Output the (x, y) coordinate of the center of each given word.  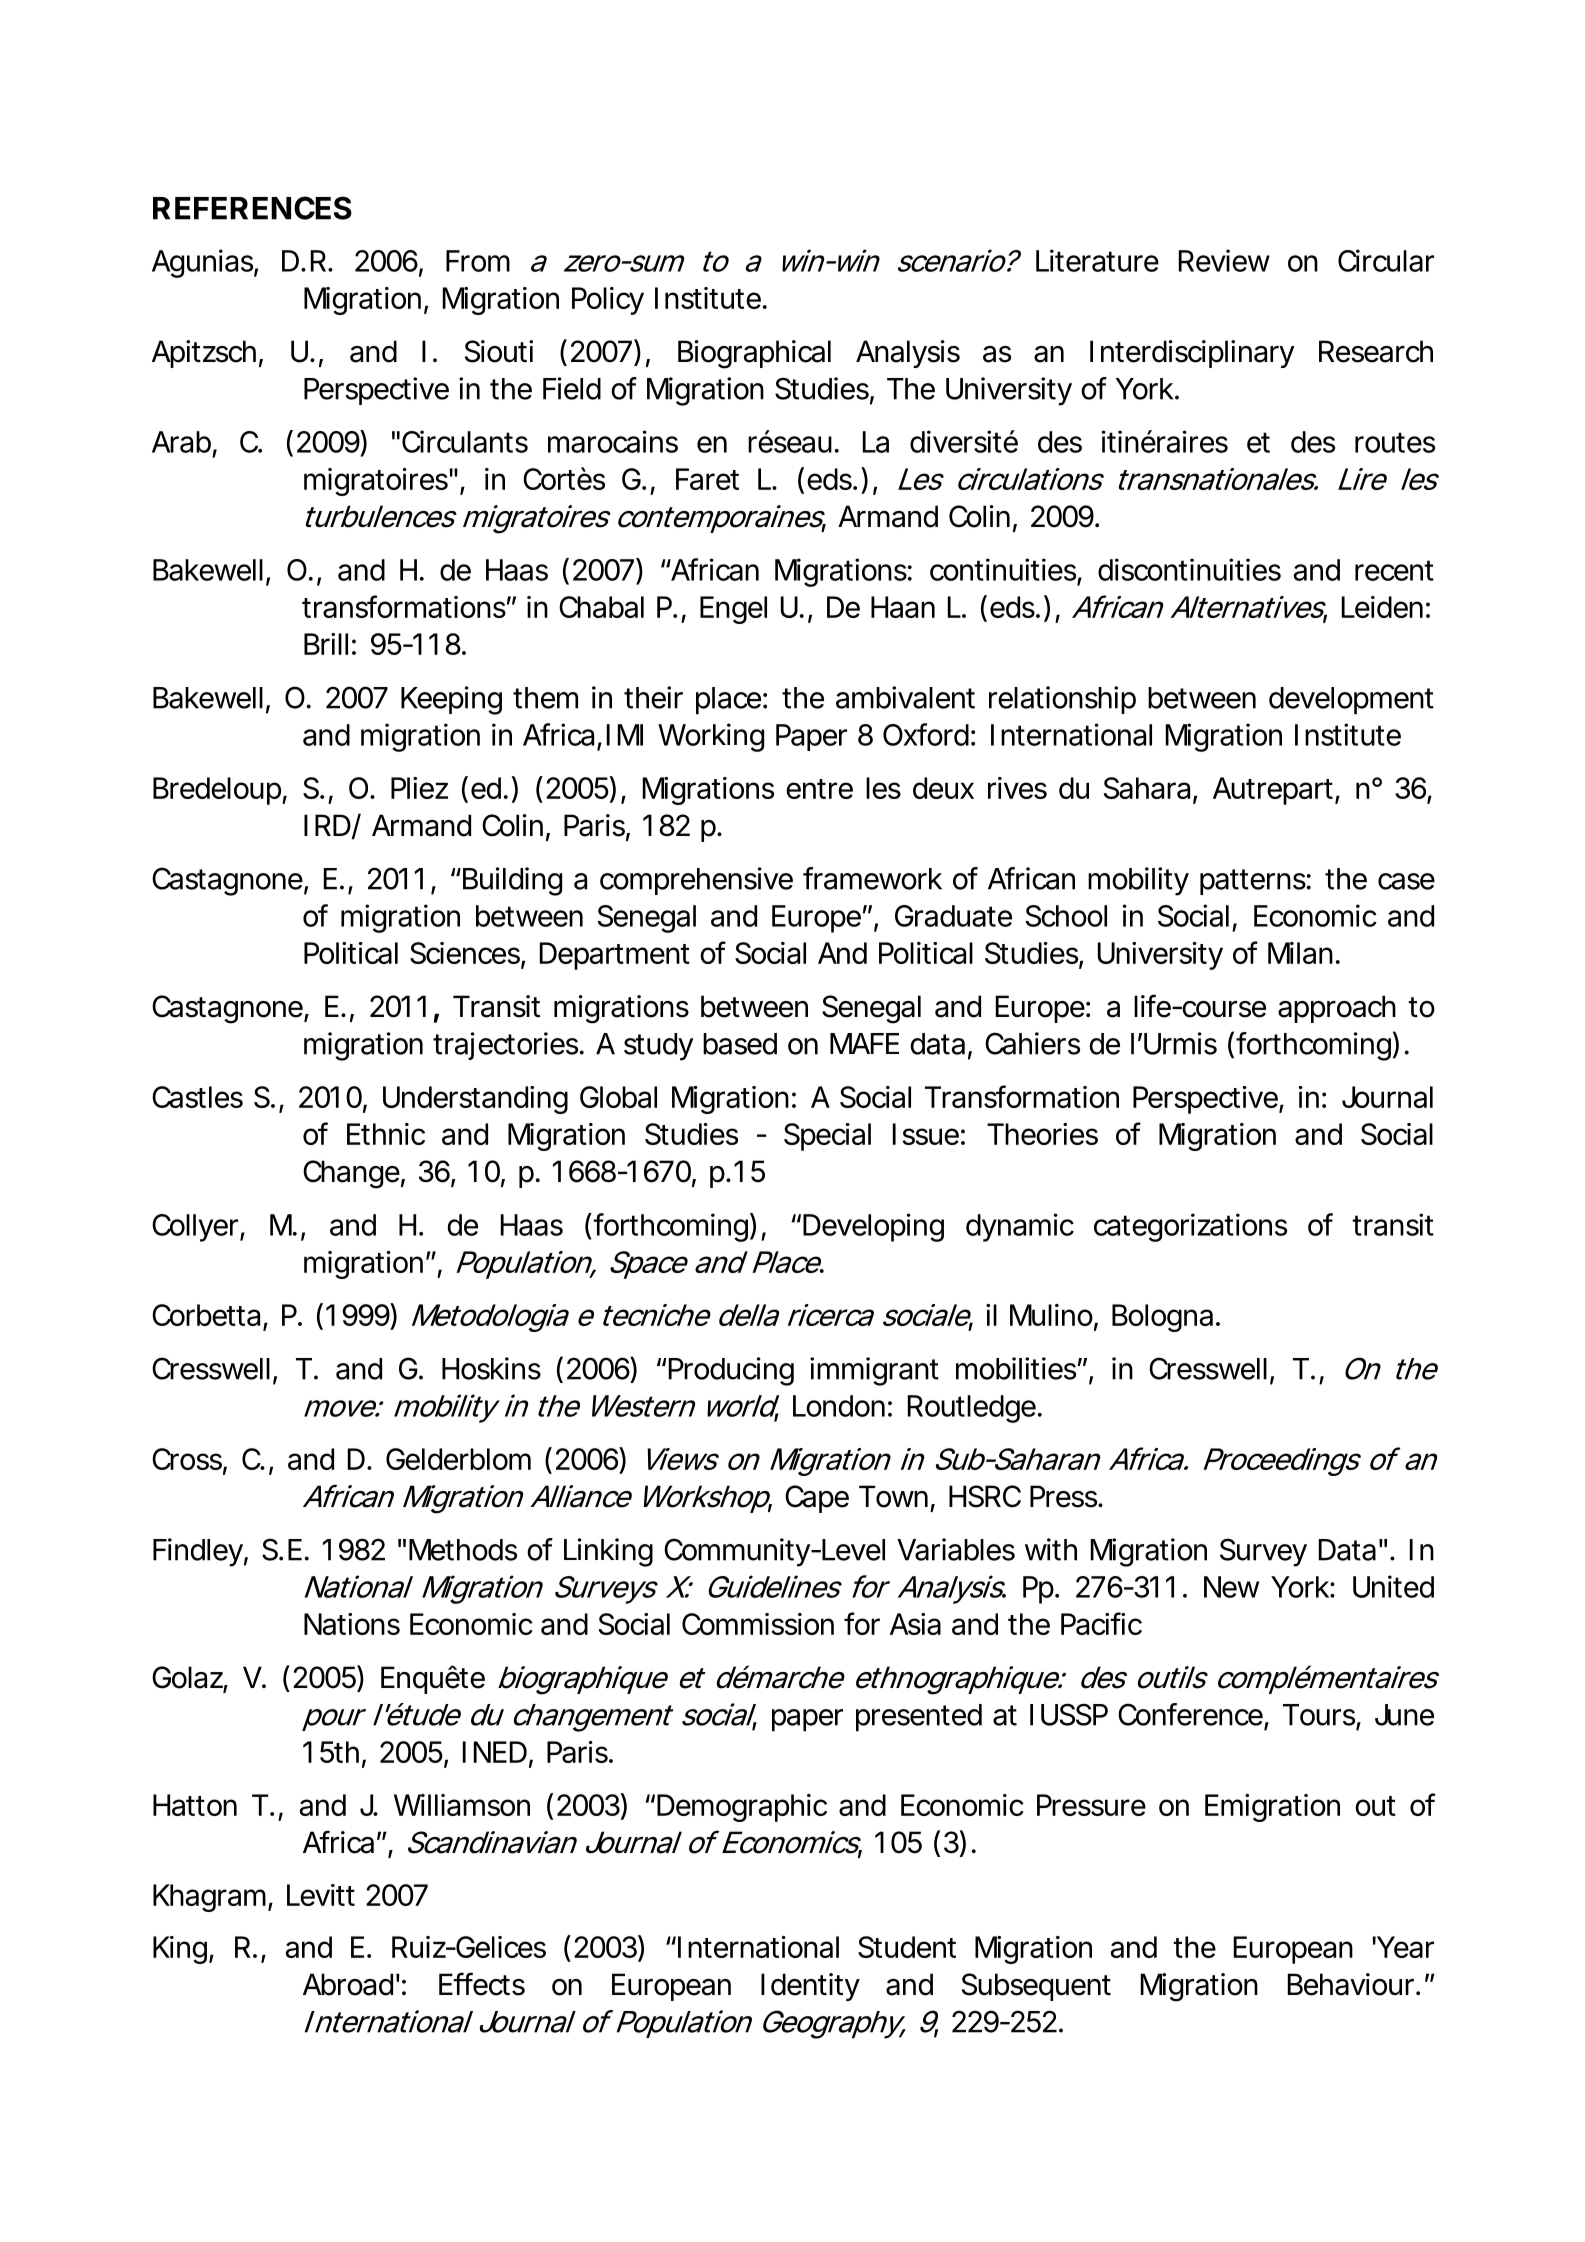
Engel (733, 610)
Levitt (321, 1895)
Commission (758, 1624)
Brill (326, 644)
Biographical (754, 354)
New (1231, 1587)
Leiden (1382, 607)
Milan (1300, 953)
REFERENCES (252, 208)
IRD (327, 825)
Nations (352, 1624)
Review (1224, 260)
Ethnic (386, 1134)
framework (872, 878)
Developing (873, 1227)
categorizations (1190, 1227)
